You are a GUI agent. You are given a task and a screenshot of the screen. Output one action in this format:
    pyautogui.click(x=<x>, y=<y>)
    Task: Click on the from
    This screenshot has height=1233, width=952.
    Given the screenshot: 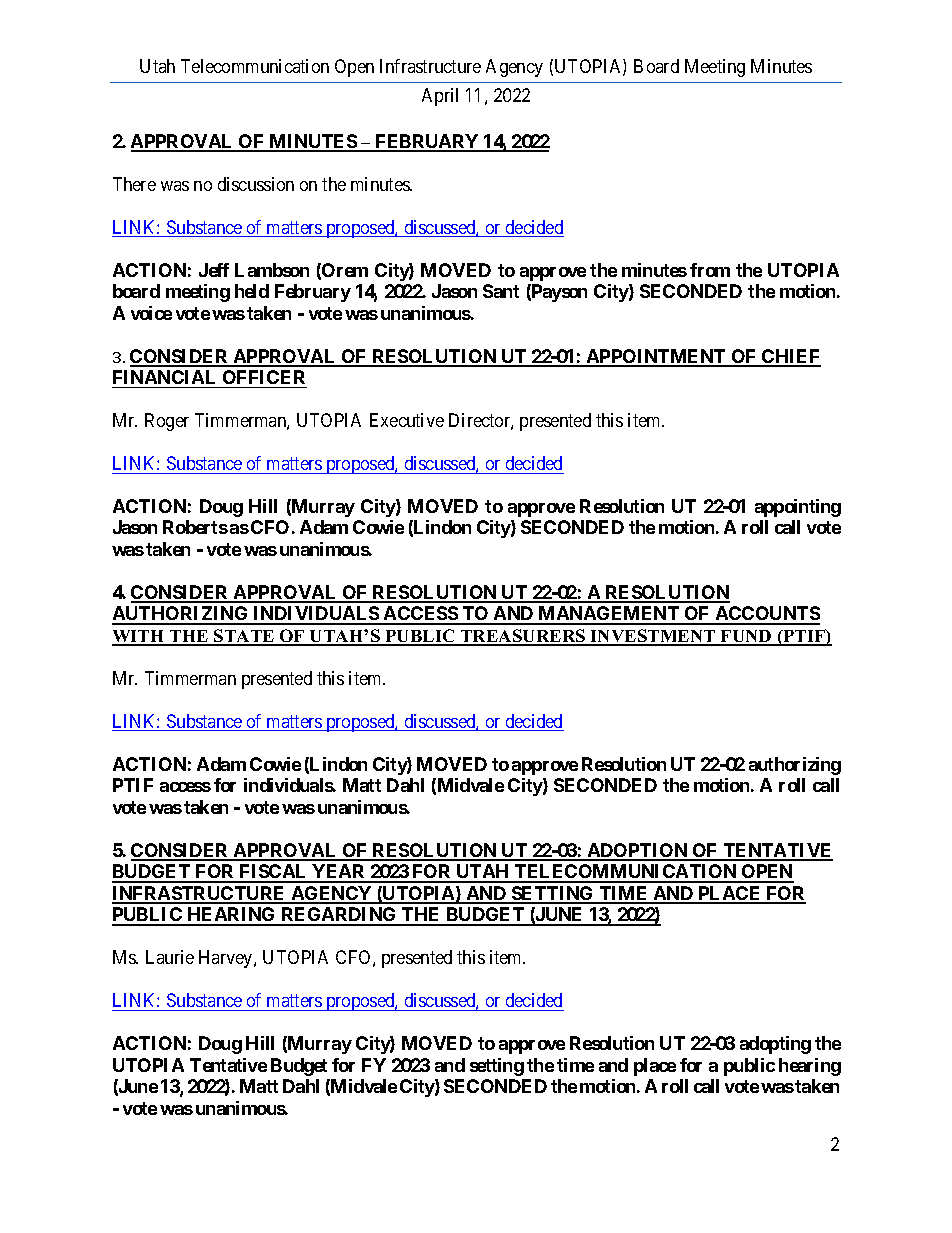 What is the action you would take?
    pyautogui.click(x=710, y=270)
